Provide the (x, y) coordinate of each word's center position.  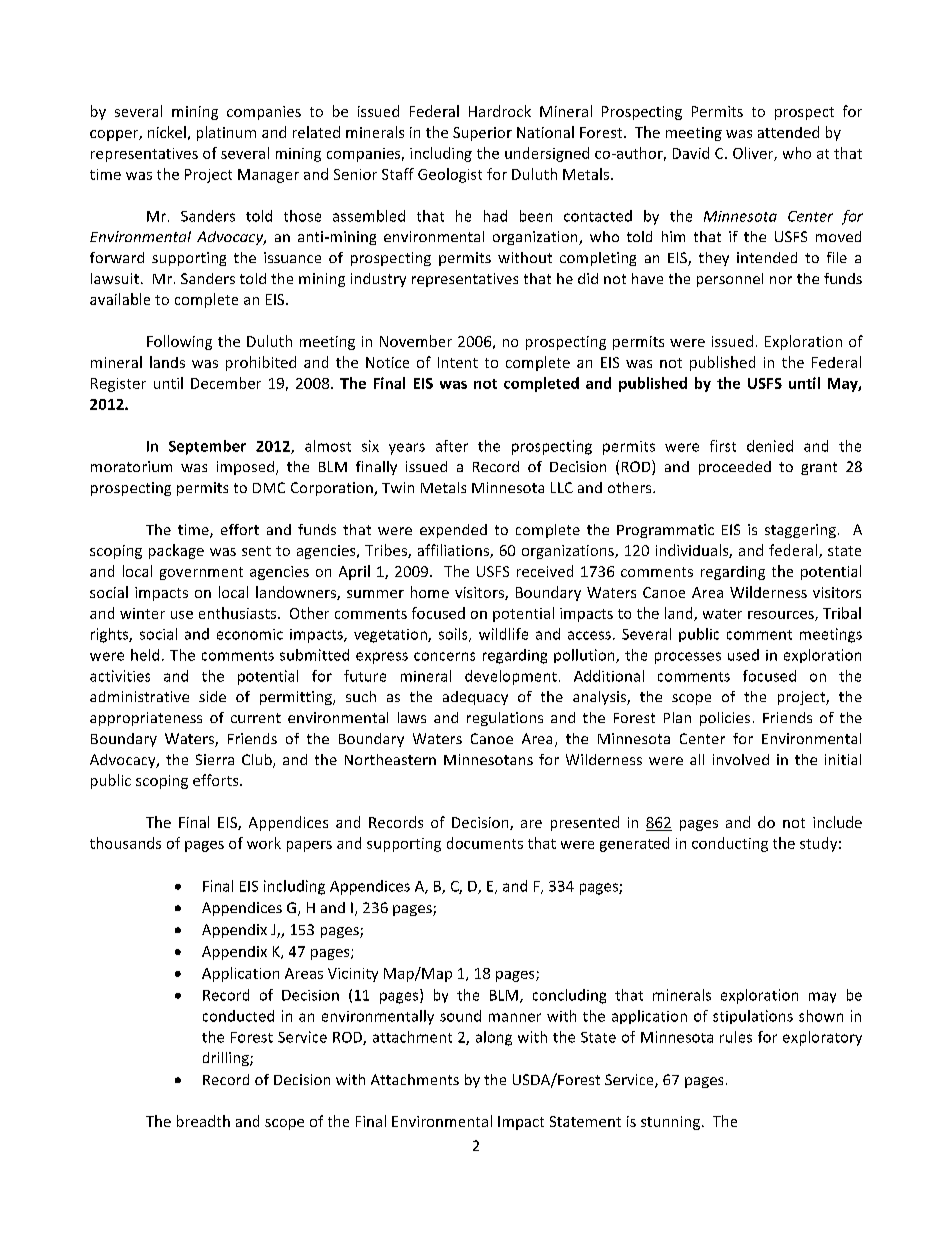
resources (782, 616)
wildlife (503, 634)
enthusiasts (239, 613)
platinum (226, 133)
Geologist (450, 175)
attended (788, 132)
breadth (203, 1121)
